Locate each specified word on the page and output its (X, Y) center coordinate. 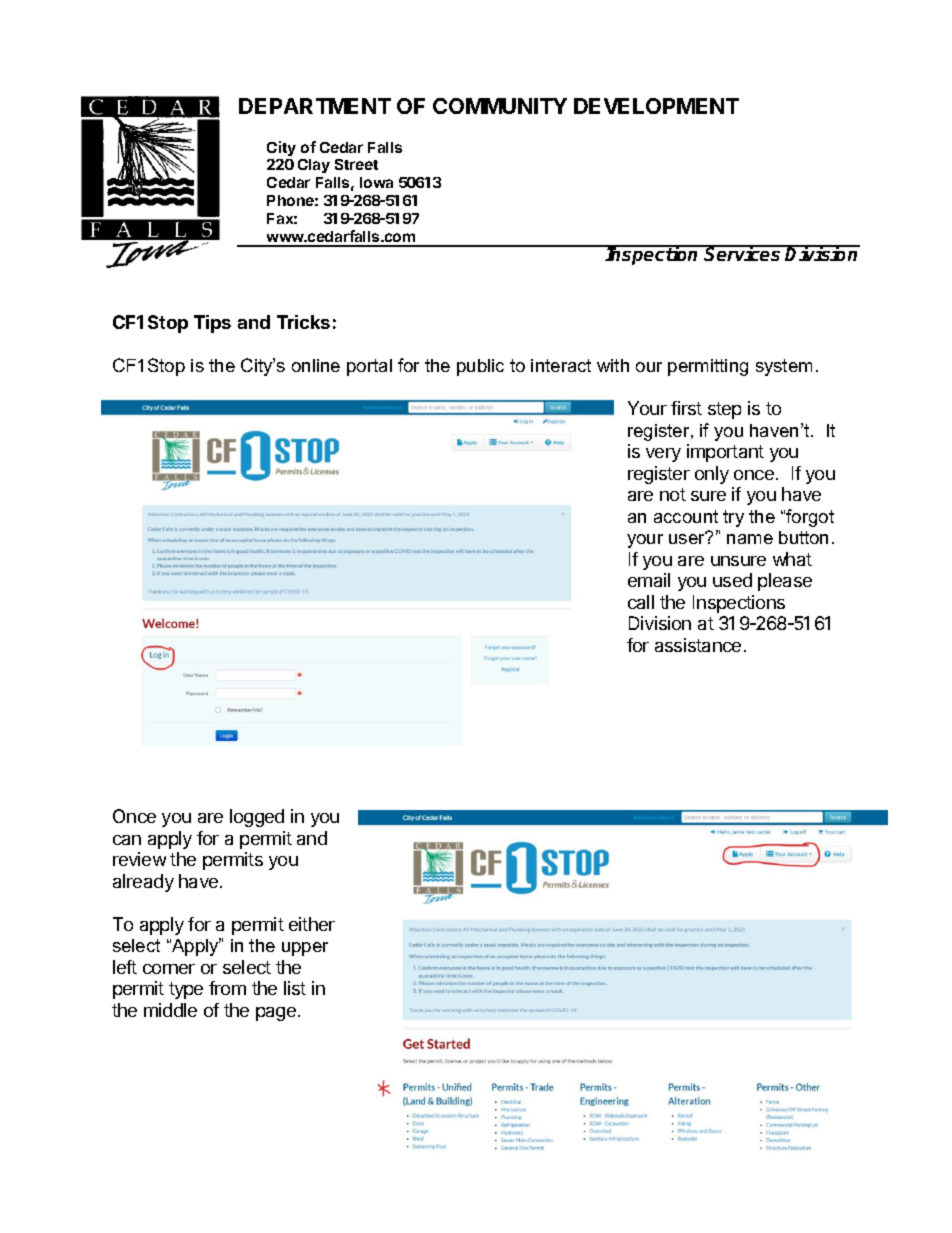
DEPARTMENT (315, 106)
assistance (698, 645)
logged (257, 818)
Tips (212, 324)
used (732, 580)
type (186, 990)
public (480, 367)
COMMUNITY (500, 106)
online (316, 365)
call (641, 602)
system (784, 367)
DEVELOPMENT (656, 106)
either (312, 924)
